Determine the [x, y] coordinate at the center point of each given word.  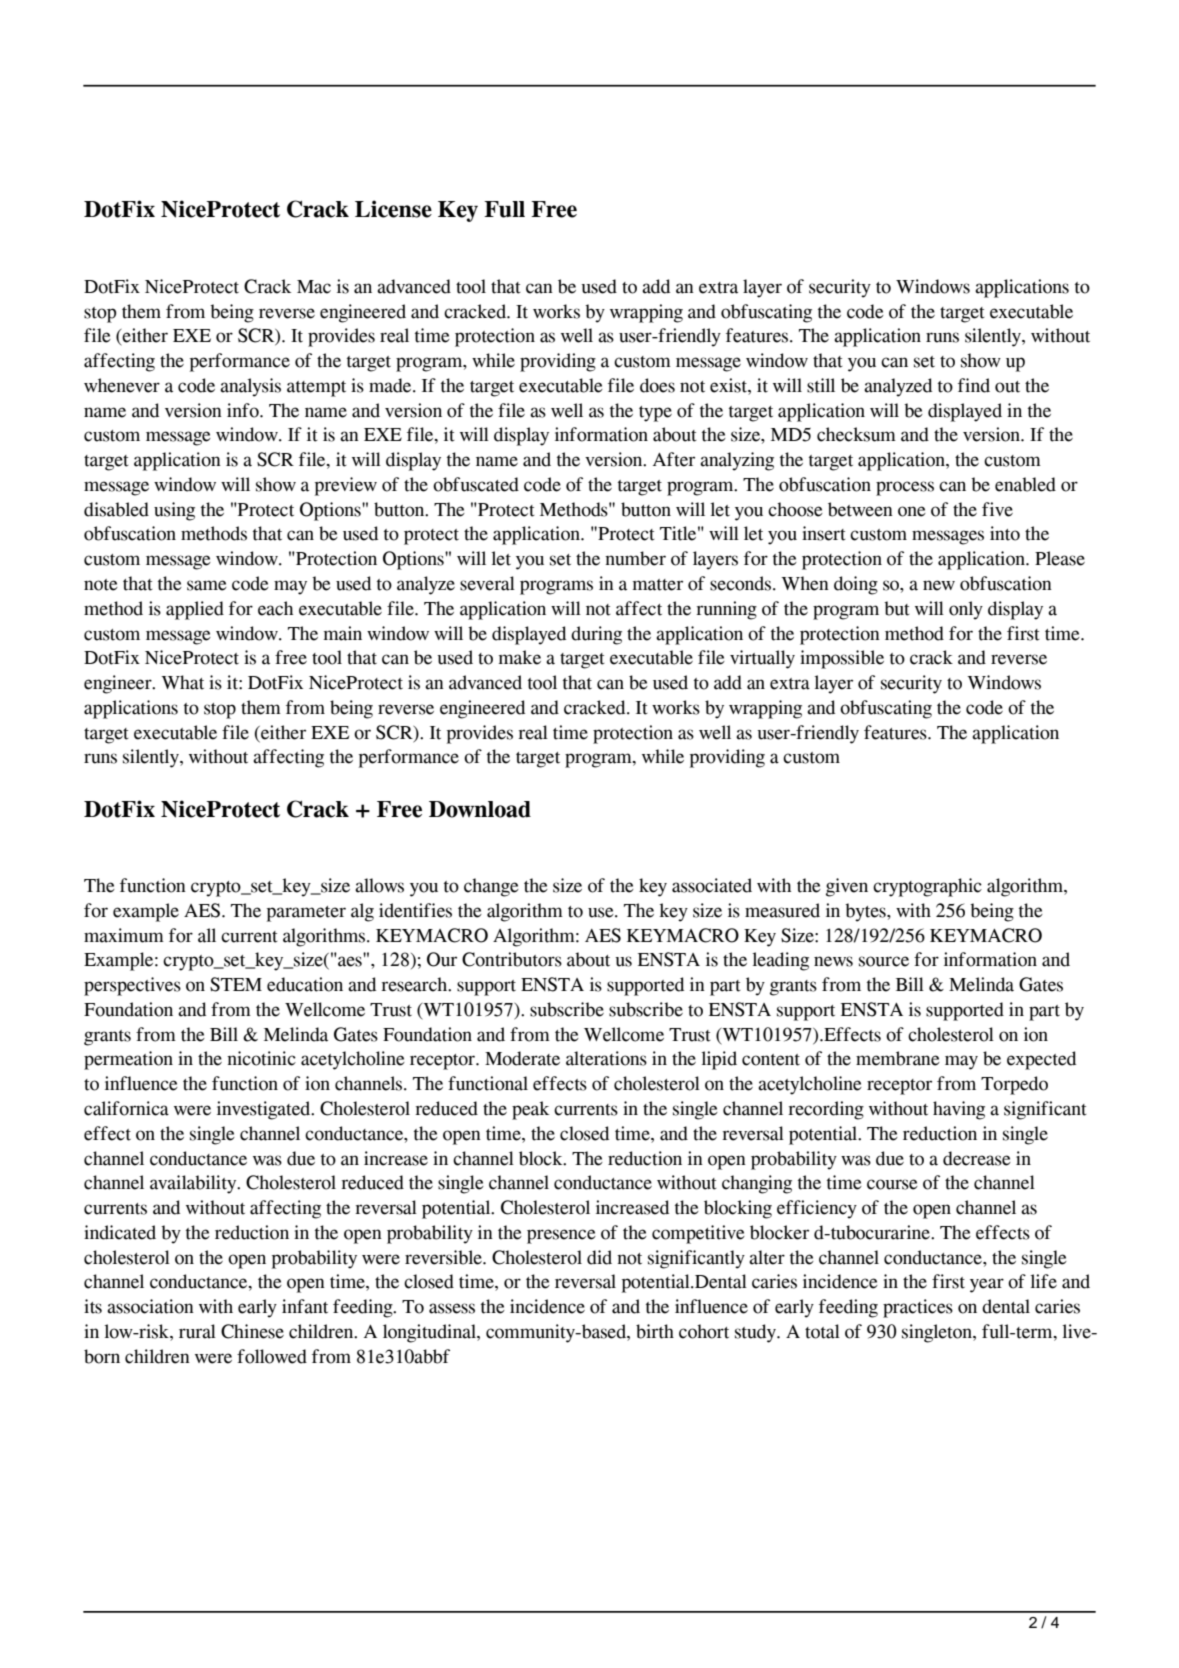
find [974, 385]
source [884, 961]
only [966, 610]
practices [918, 1308]
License [393, 209]
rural [197, 1331]
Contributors [512, 959]
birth [655, 1331]
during [596, 635]
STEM [236, 984]
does [657, 385]
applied [195, 610]
